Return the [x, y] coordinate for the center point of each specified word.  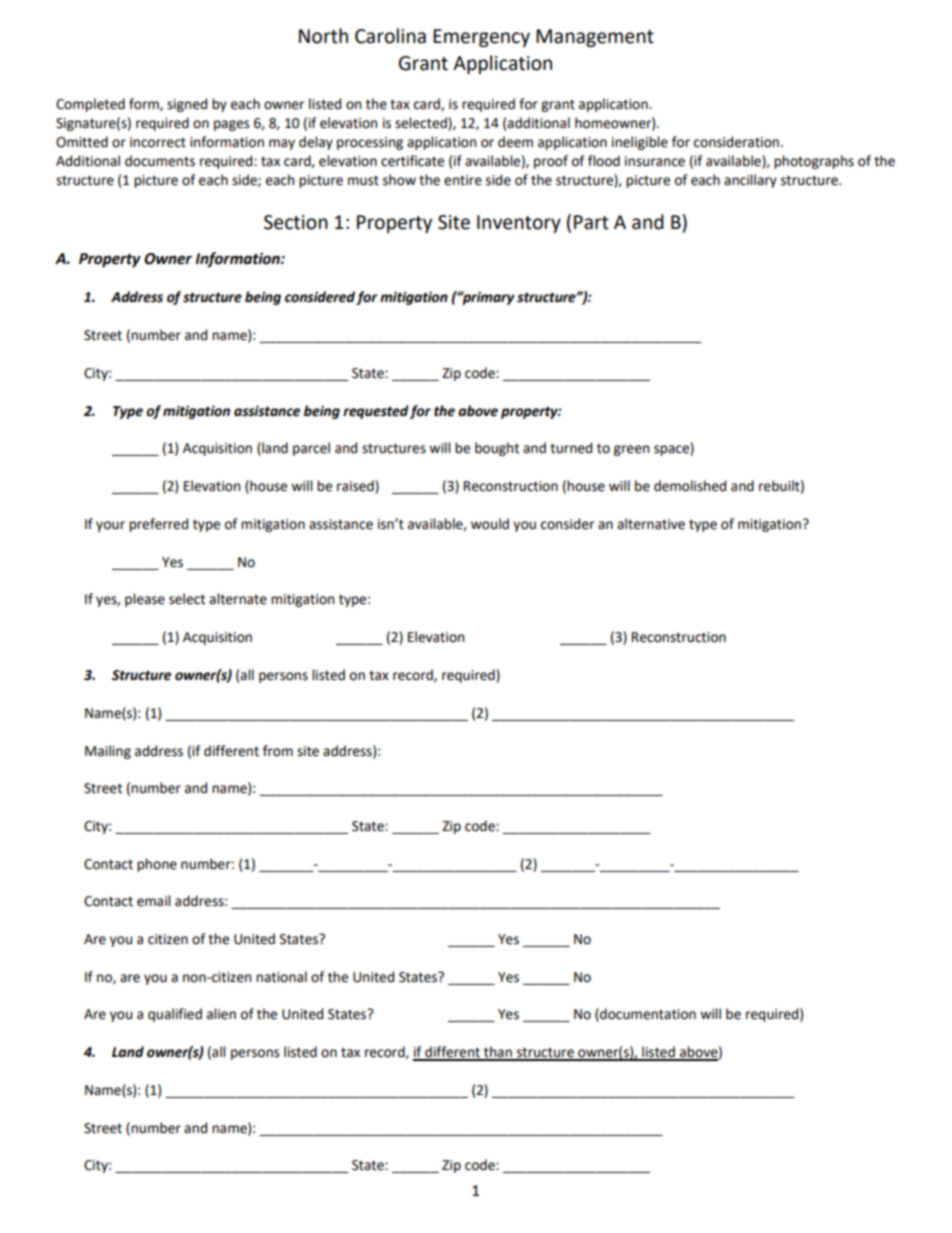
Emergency [481, 38]
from [278, 751]
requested [376, 412]
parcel [311, 449]
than [498, 1053]
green [631, 450]
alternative [651, 524]
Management [595, 38]
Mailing [108, 752]
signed [187, 105]
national [281, 977]
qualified [175, 1015]
